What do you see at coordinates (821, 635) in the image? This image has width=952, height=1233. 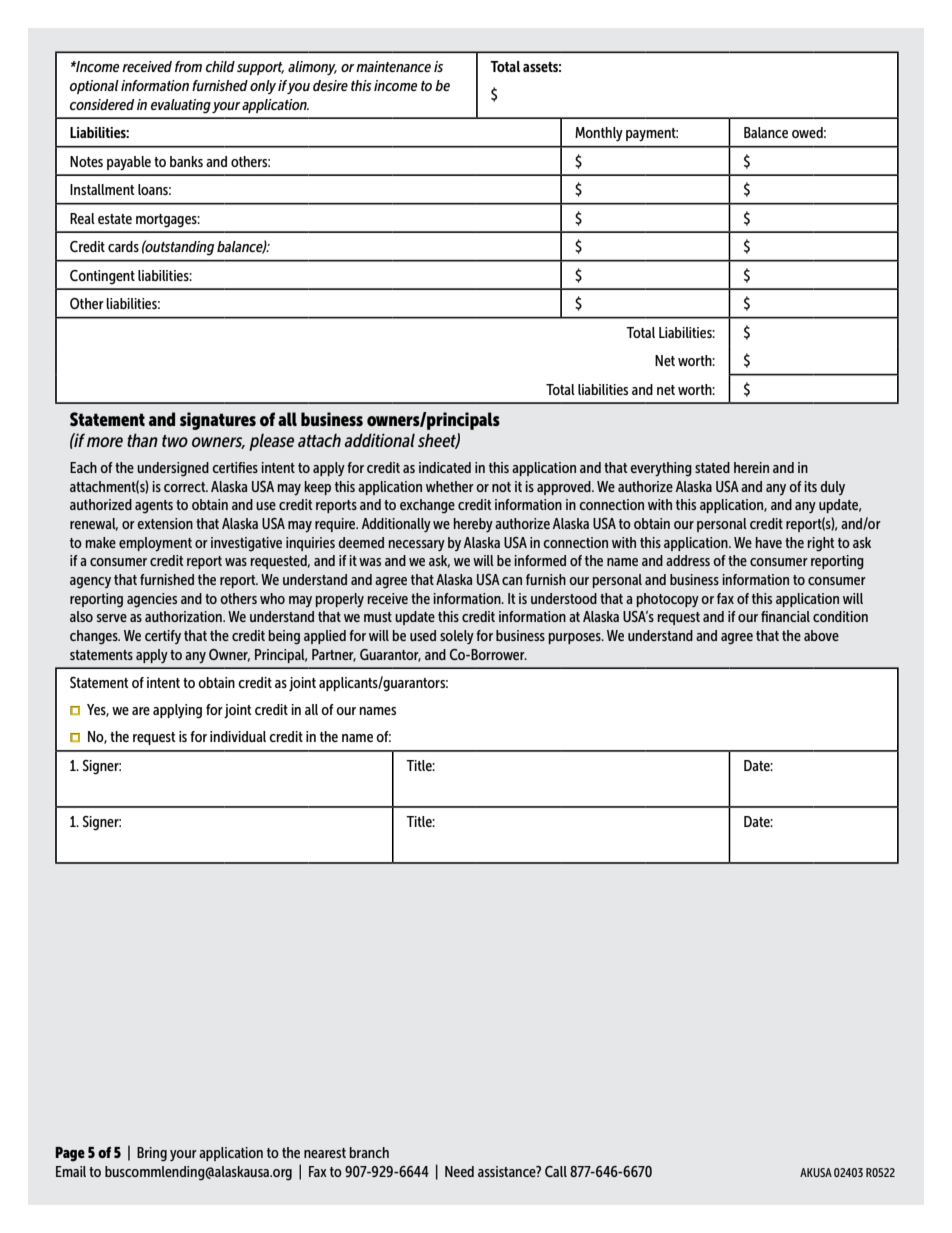 I see `above` at bounding box center [821, 635].
